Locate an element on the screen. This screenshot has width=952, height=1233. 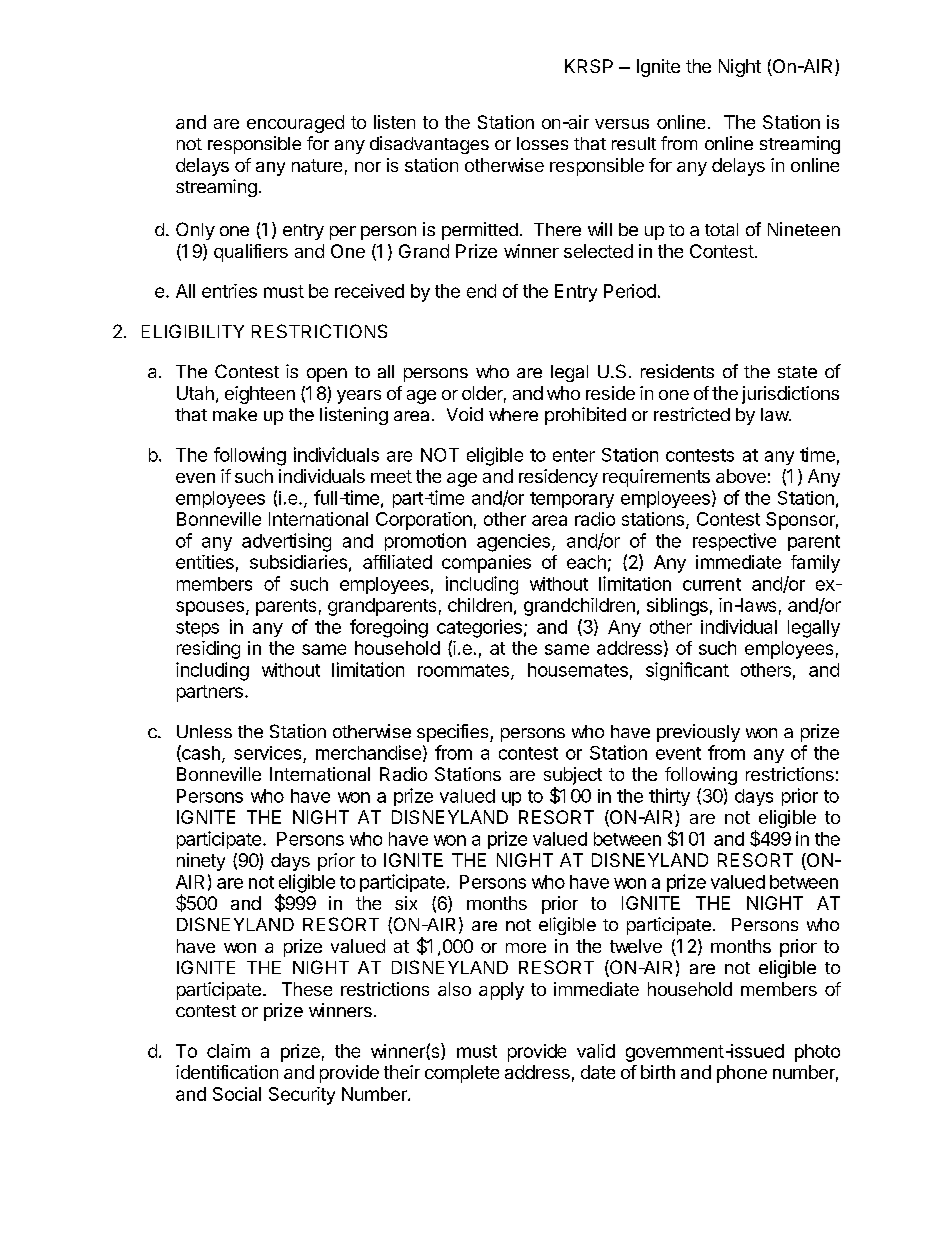
eighteen is located at coordinates (260, 395).
